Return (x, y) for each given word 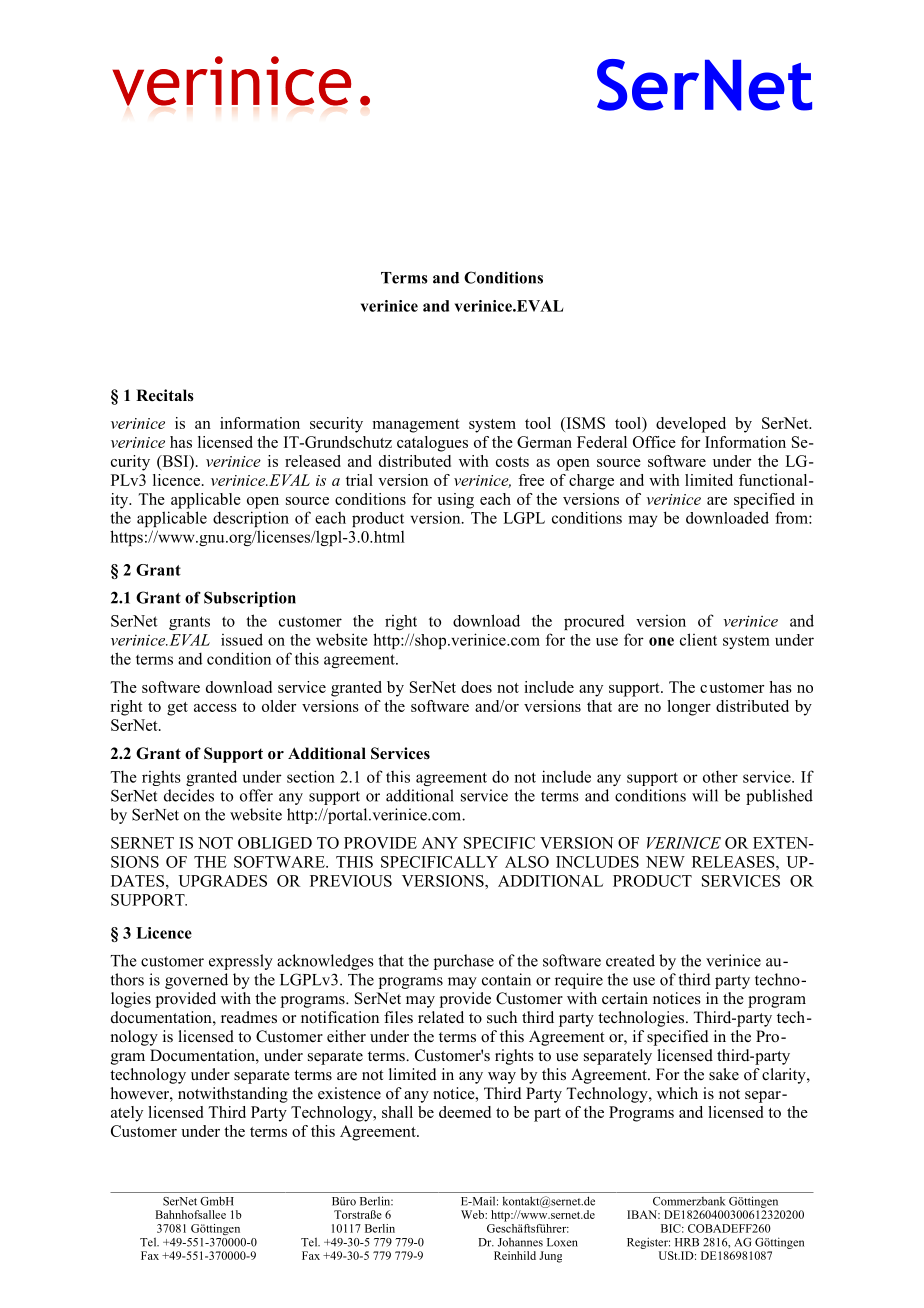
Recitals (165, 395)
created (630, 960)
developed (691, 425)
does (476, 687)
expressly (241, 962)
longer (689, 708)
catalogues (432, 444)
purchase (464, 962)
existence (349, 1093)
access (215, 708)
